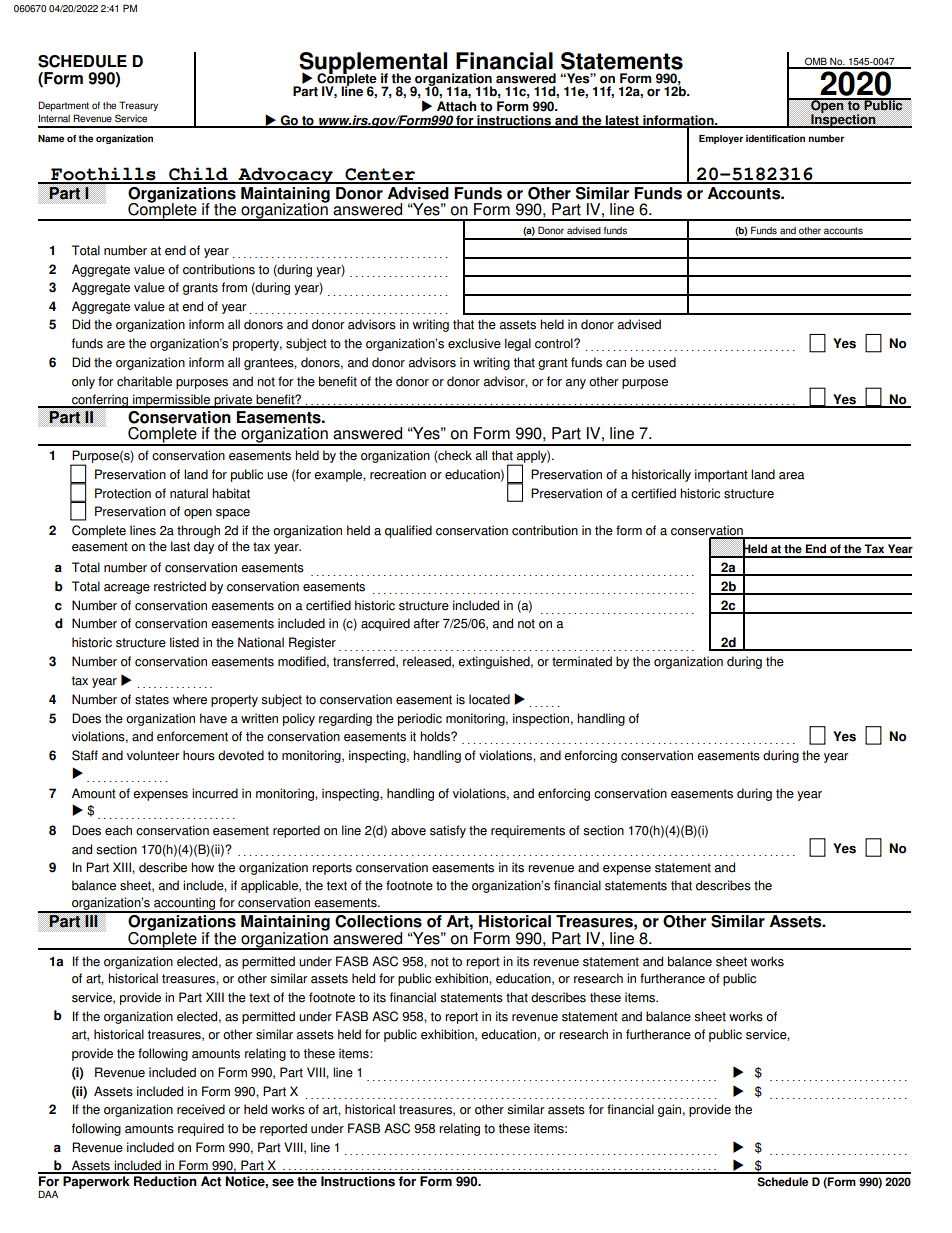 The image size is (952, 1233). Describe the element at coordinates (201, 1129) in the page. I see `required` at that location.
